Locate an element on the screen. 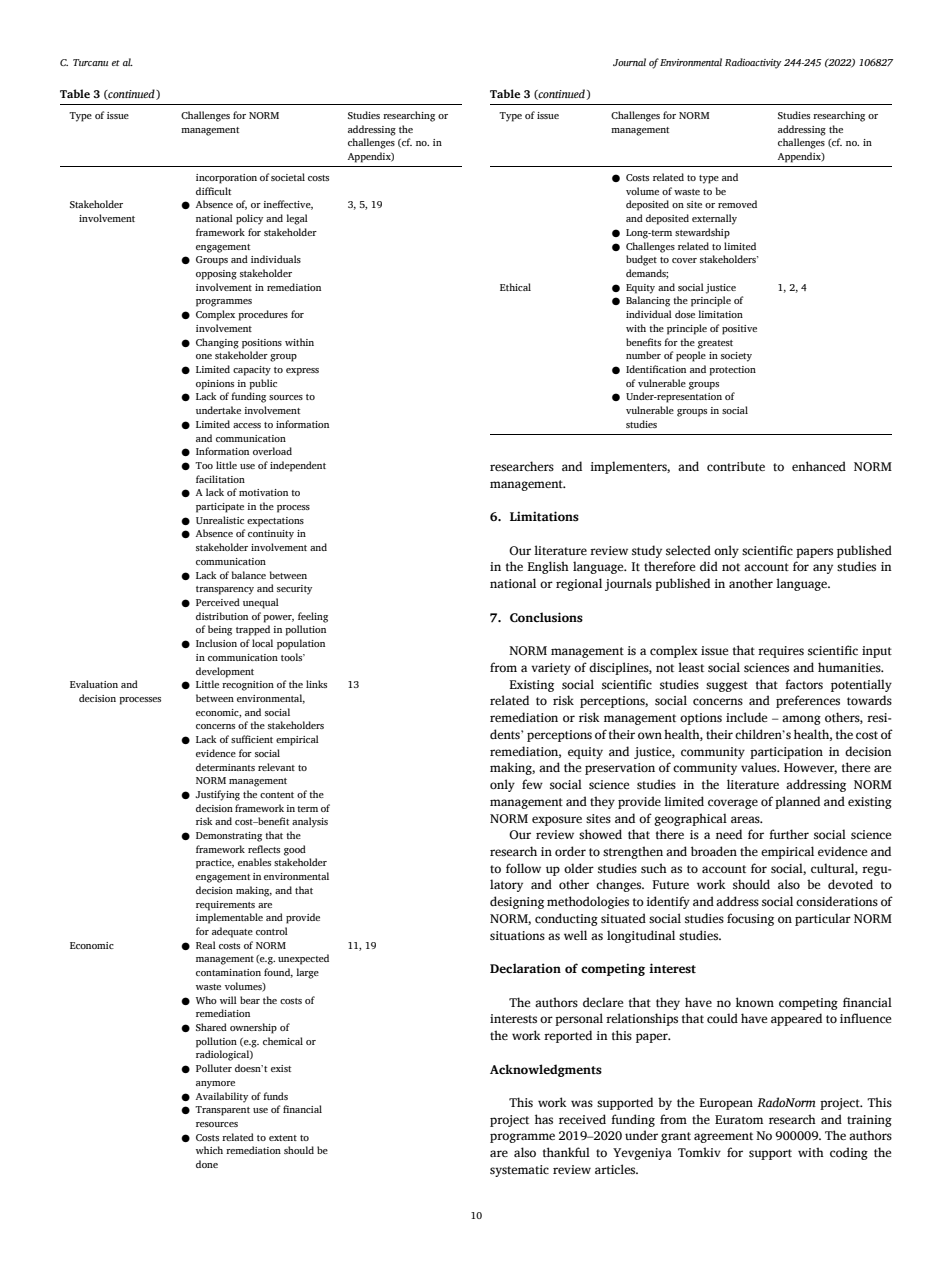 The image size is (952, 1270). systematic is located at coordinates (519, 1171).
